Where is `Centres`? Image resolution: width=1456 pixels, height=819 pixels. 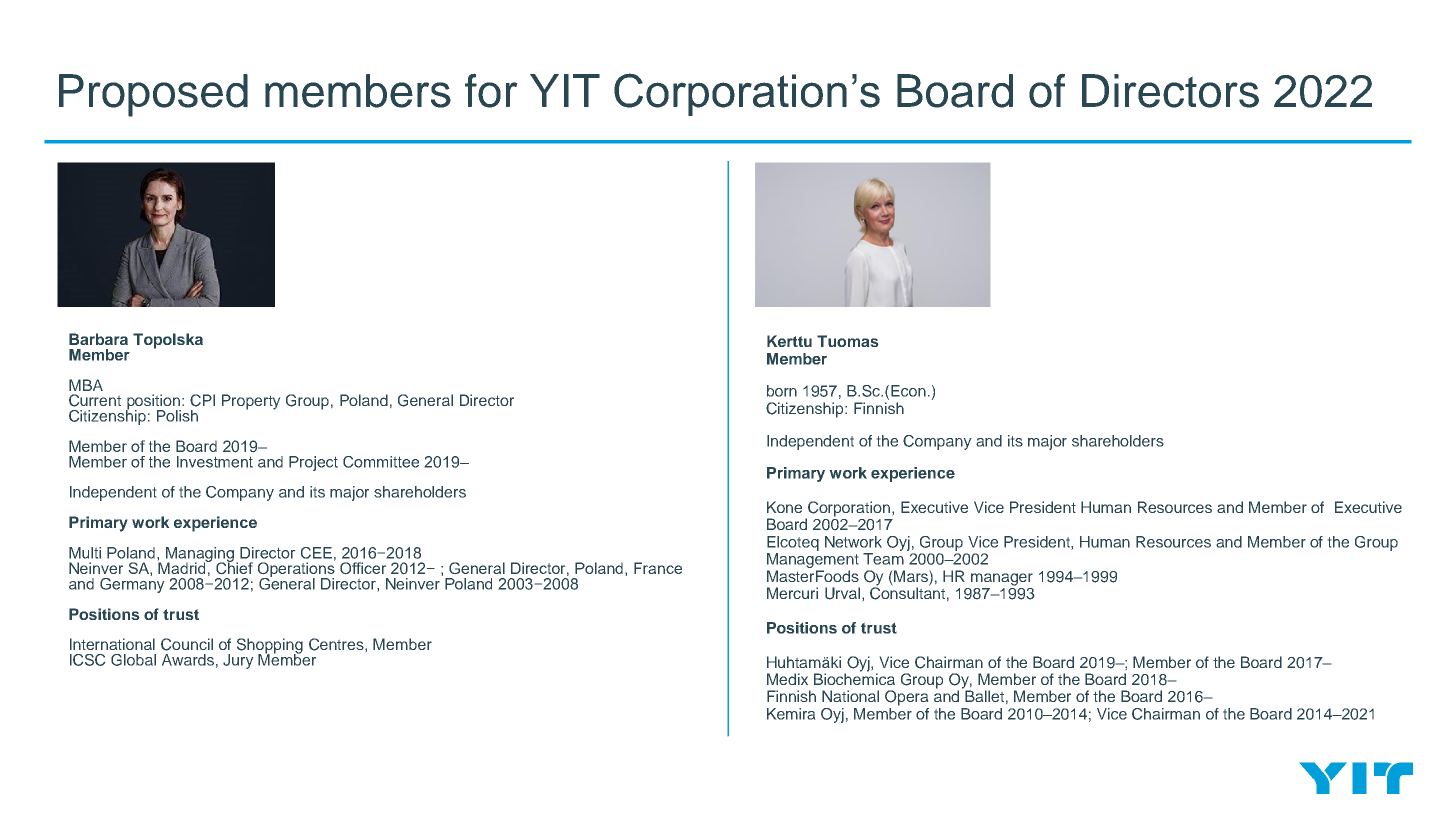 Centres is located at coordinates (337, 644).
